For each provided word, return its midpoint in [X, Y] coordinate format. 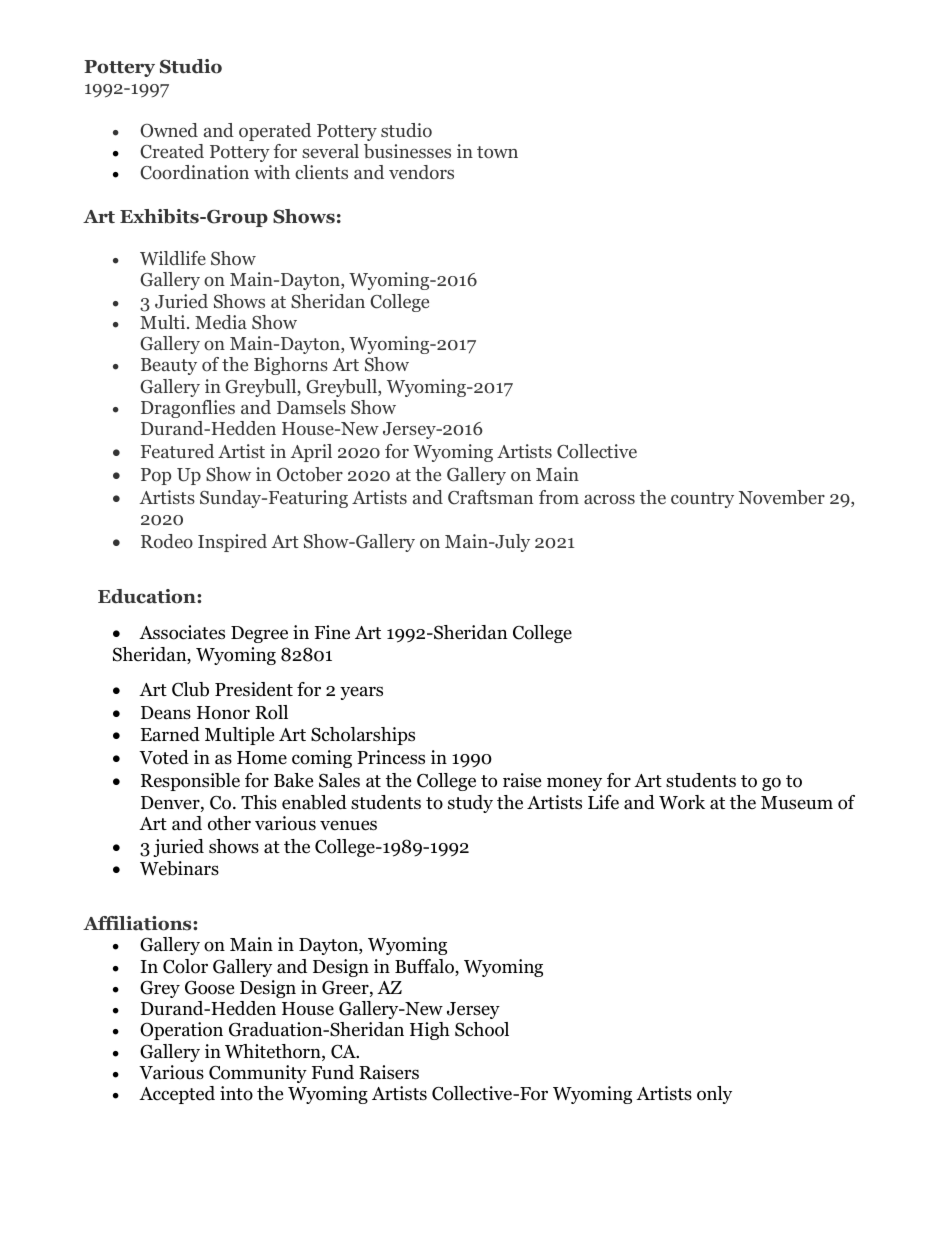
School [482, 1029]
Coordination [194, 172]
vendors [421, 172]
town [497, 152]
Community [258, 1074]
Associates [182, 632]
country [702, 500]
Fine [332, 632]
